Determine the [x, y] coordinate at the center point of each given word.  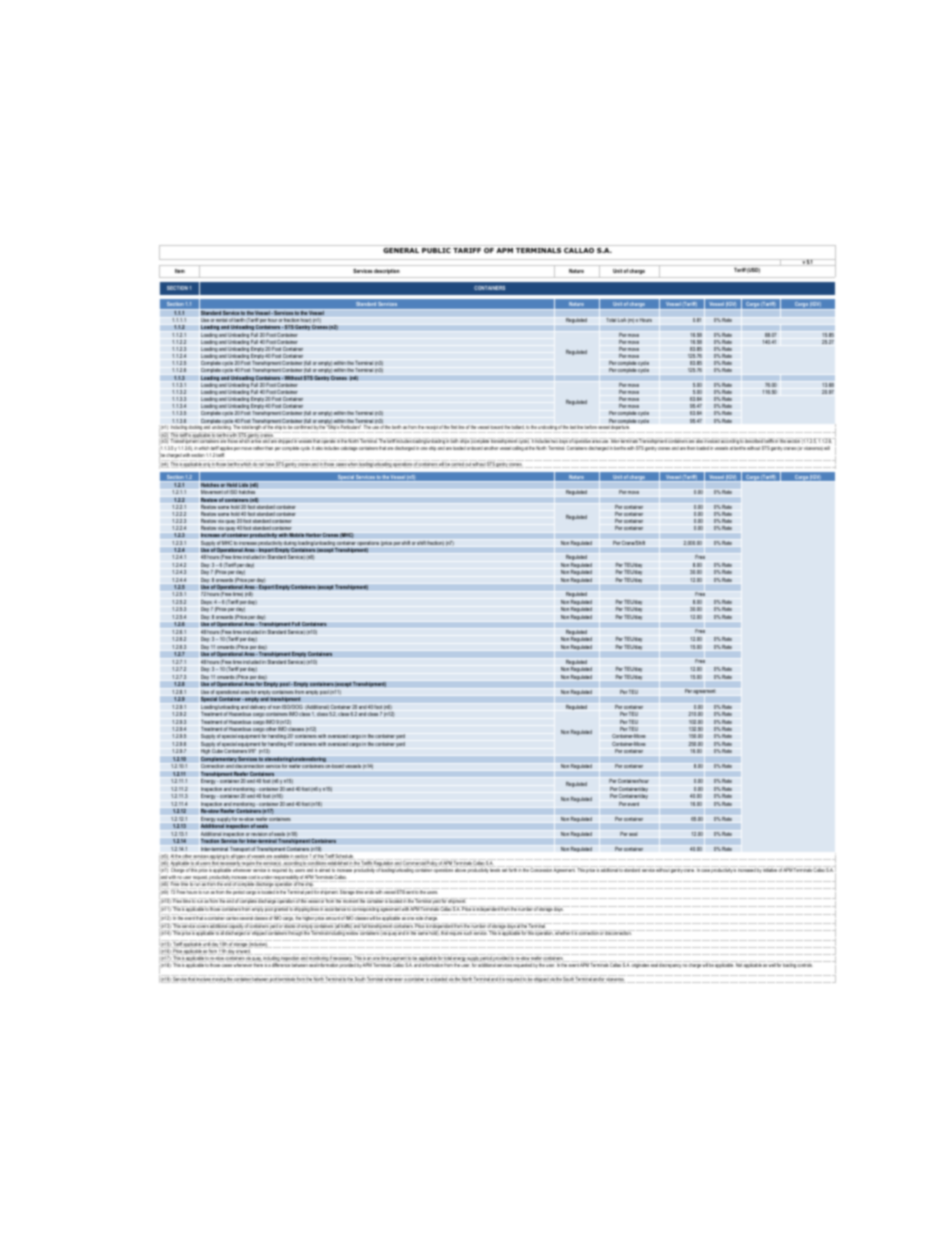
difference [281, 964]
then [691, 448]
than [269, 448]
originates [640, 964]
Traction [210, 840]
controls [805, 964]
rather [258, 448]
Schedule [344, 856]
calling [518, 448]
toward [497, 427]
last [573, 427]
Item [180, 271]
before [591, 427]
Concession [540, 869]
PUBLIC [436, 250]
